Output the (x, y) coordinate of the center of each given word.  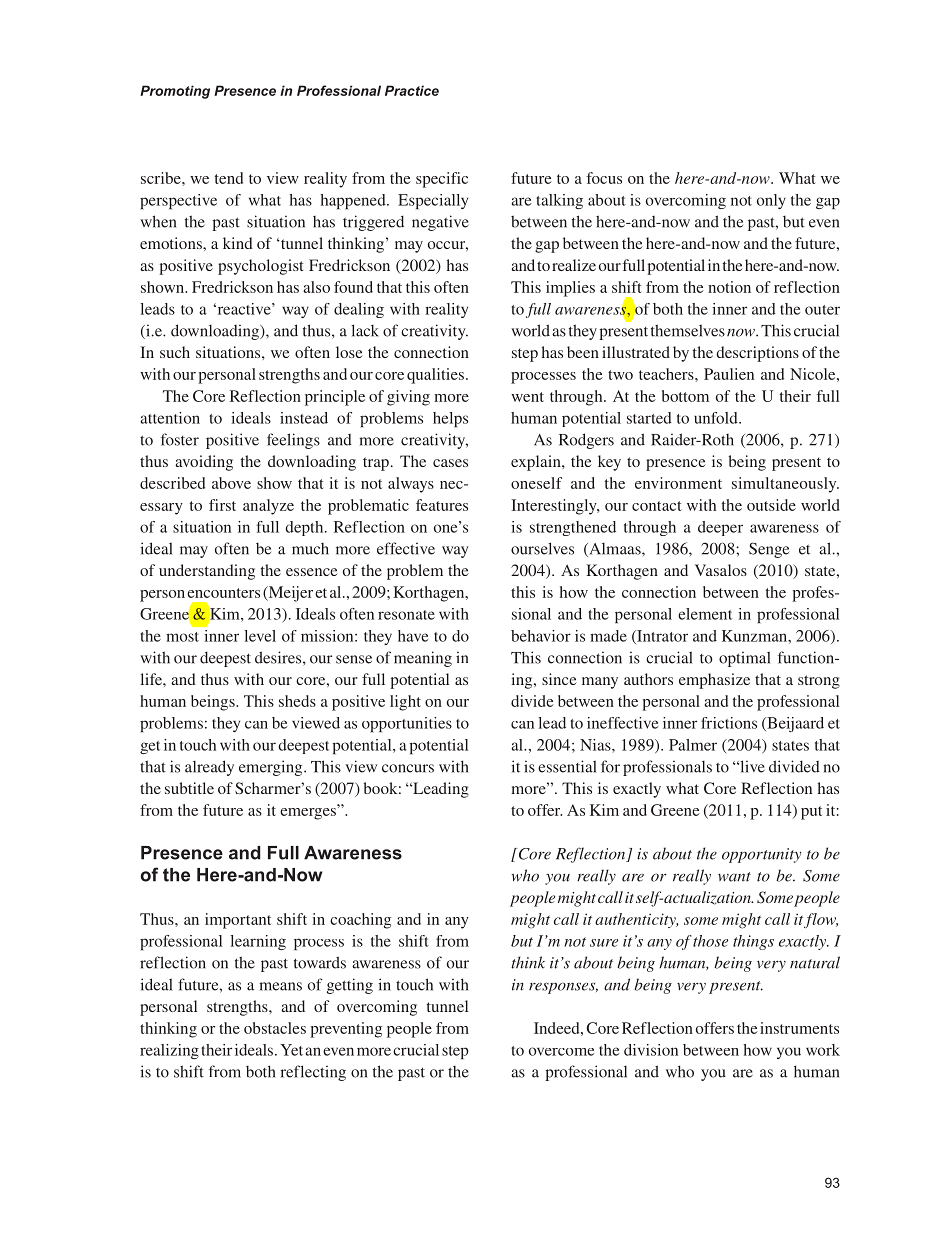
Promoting (175, 92)
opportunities (407, 724)
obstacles (275, 1028)
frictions (729, 723)
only (771, 201)
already (209, 768)
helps (450, 419)
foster (180, 439)
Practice (412, 90)
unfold (717, 418)
